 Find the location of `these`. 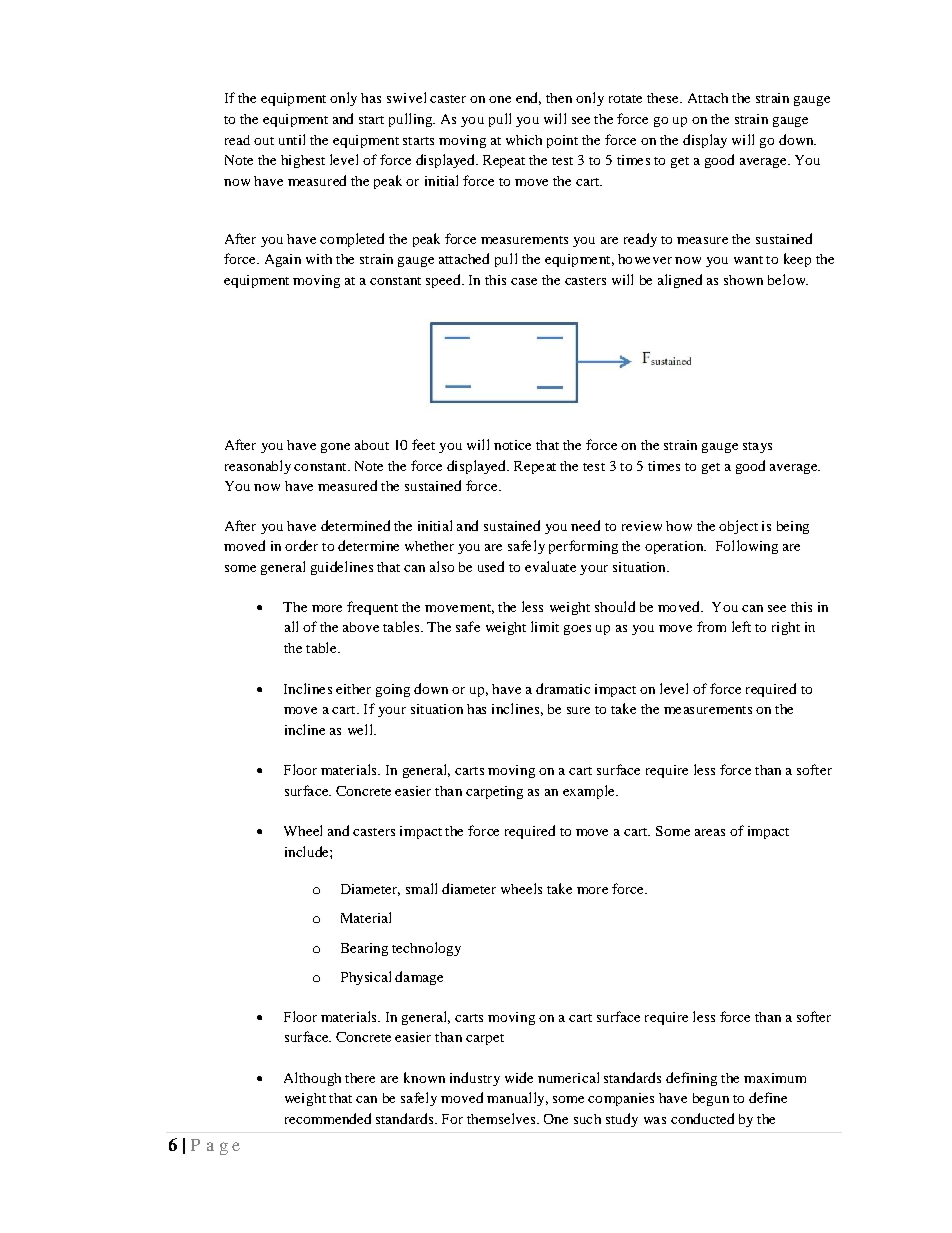

these is located at coordinates (664, 98).
